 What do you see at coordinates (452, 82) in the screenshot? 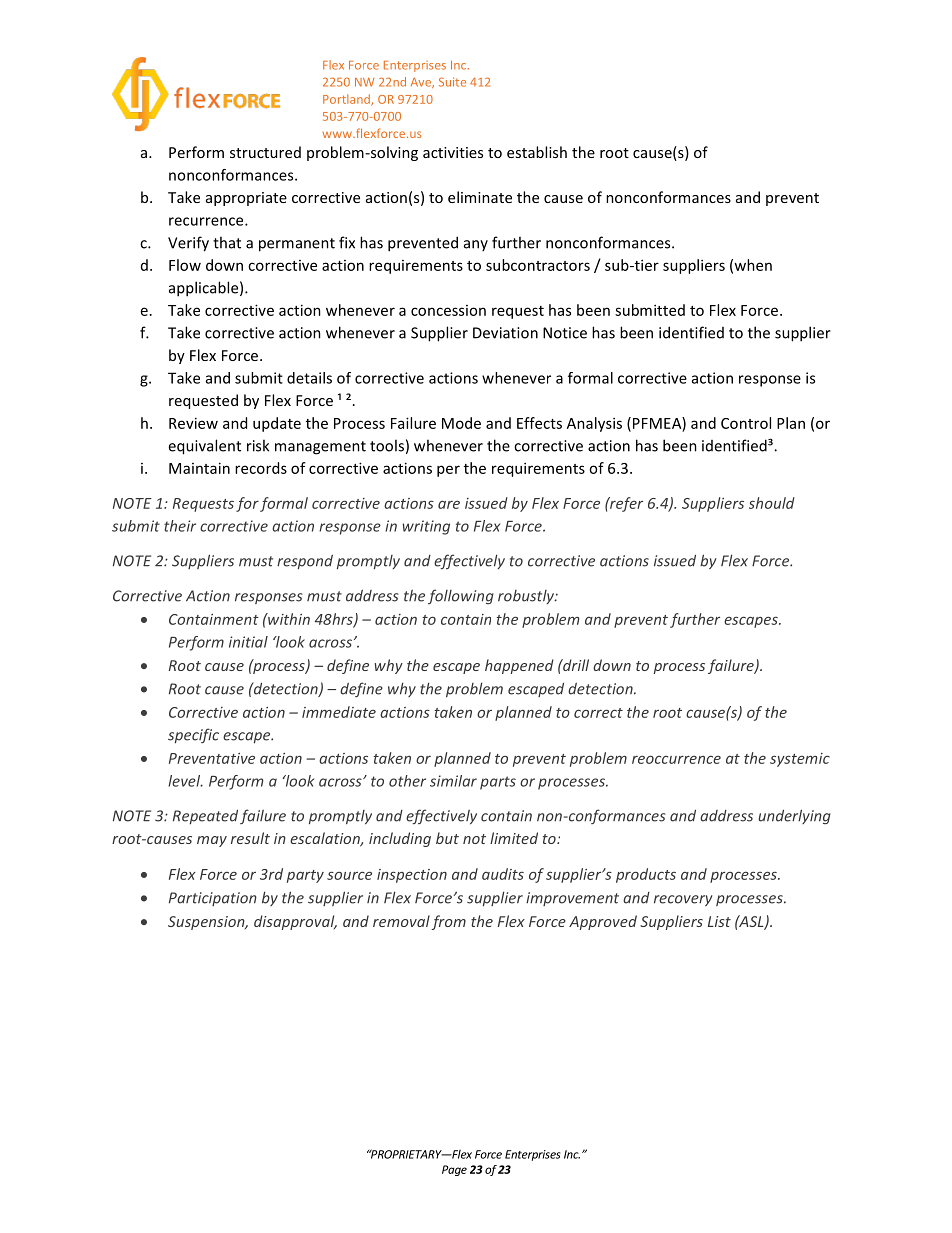
I see `Suite` at bounding box center [452, 82].
